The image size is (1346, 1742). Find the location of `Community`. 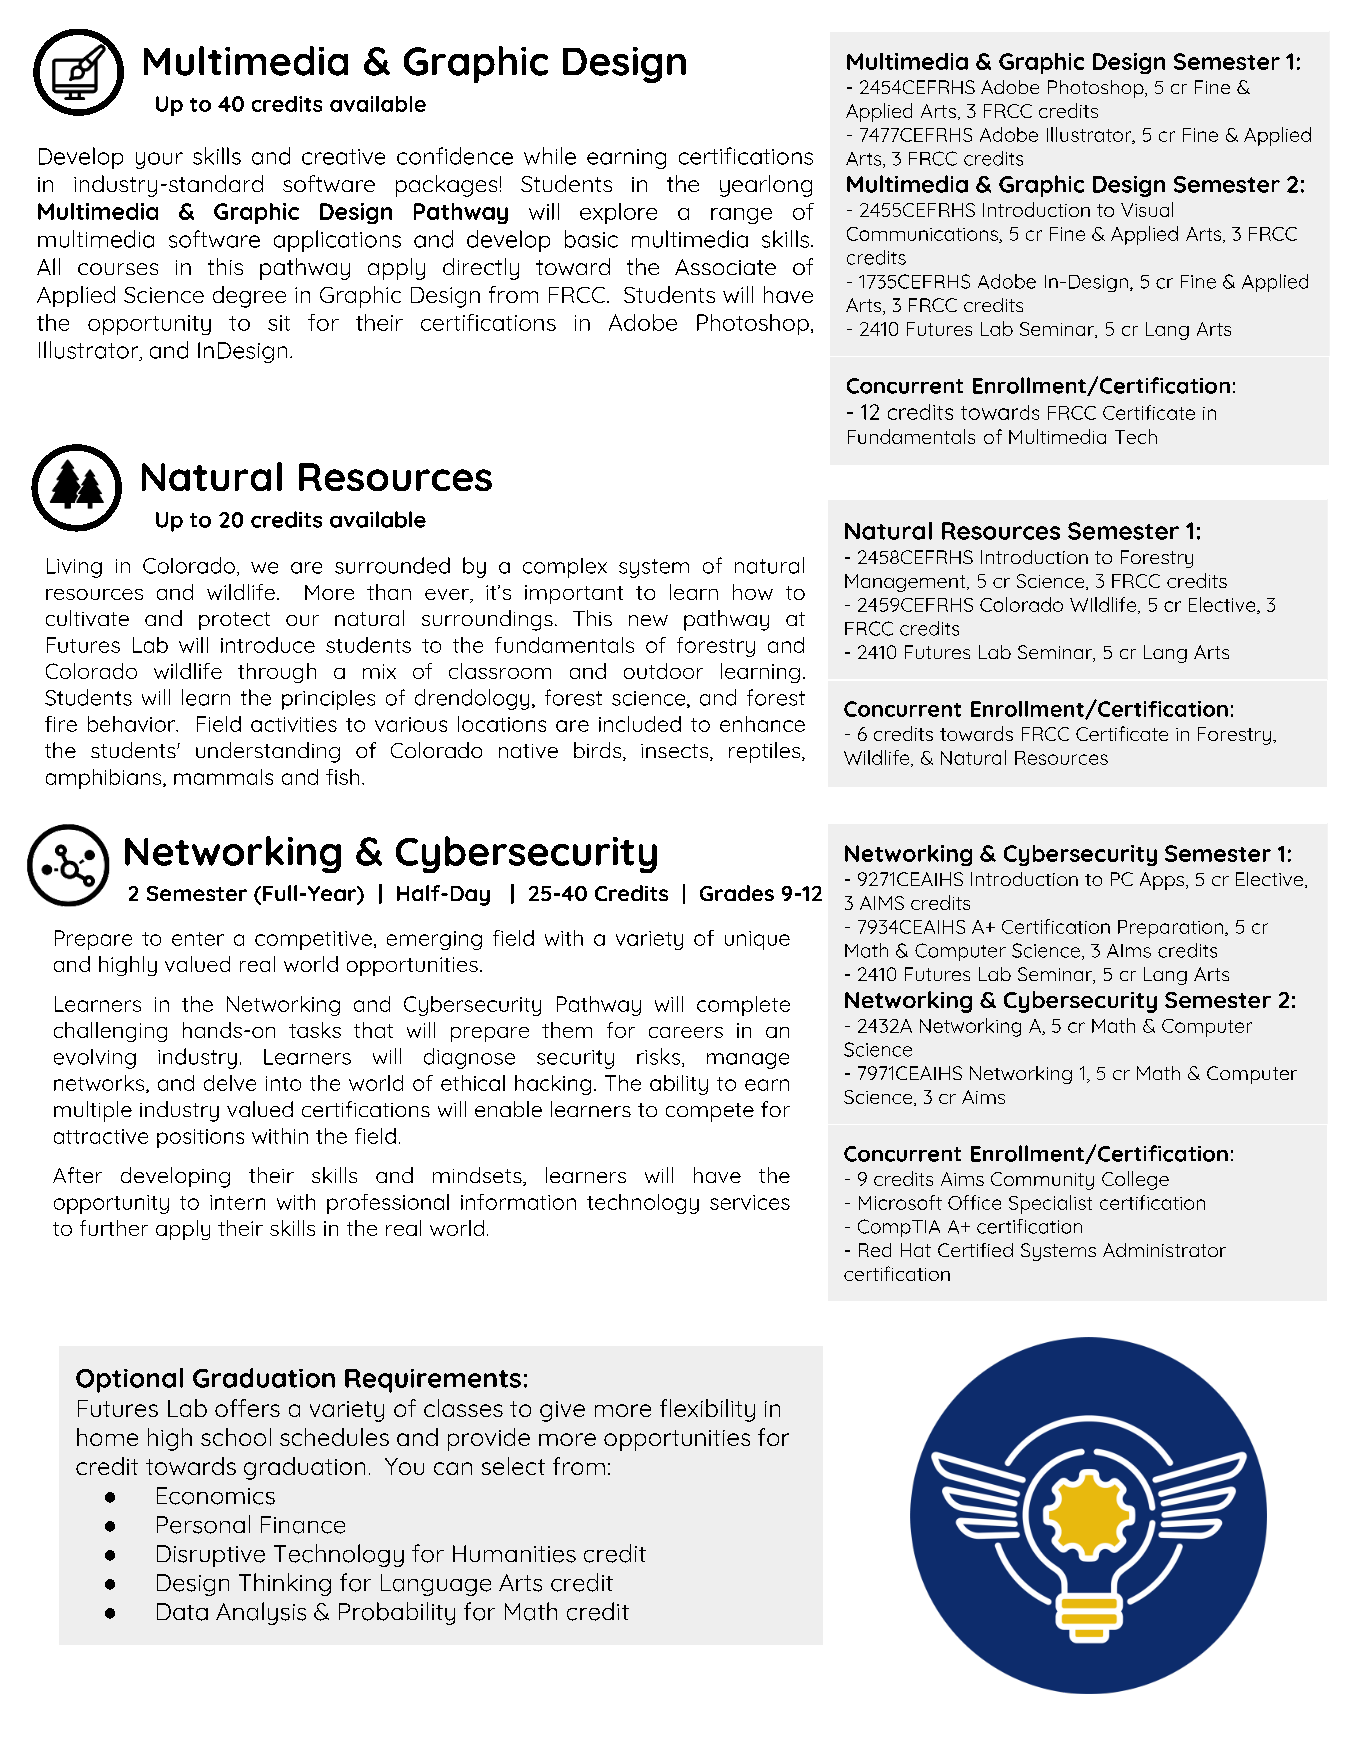

Community is located at coordinates (1042, 1181).
